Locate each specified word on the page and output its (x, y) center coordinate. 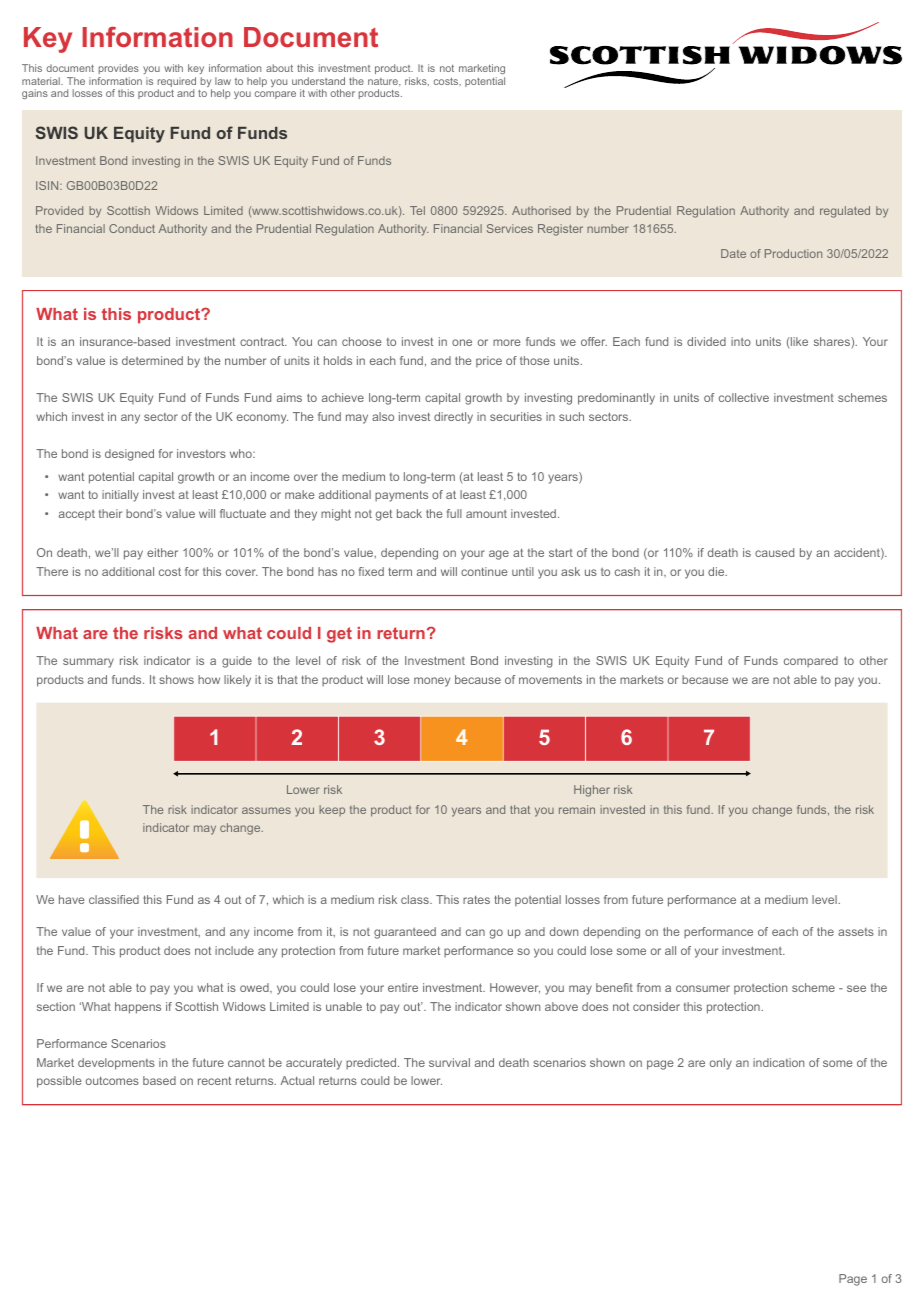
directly (453, 418)
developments (116, 1064)
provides (118, 71)
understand (318, 81)
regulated (845, 212)
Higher (592, 791)
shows (176, 679)
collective (744, 397)
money (432, 682)
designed (129, 455)
